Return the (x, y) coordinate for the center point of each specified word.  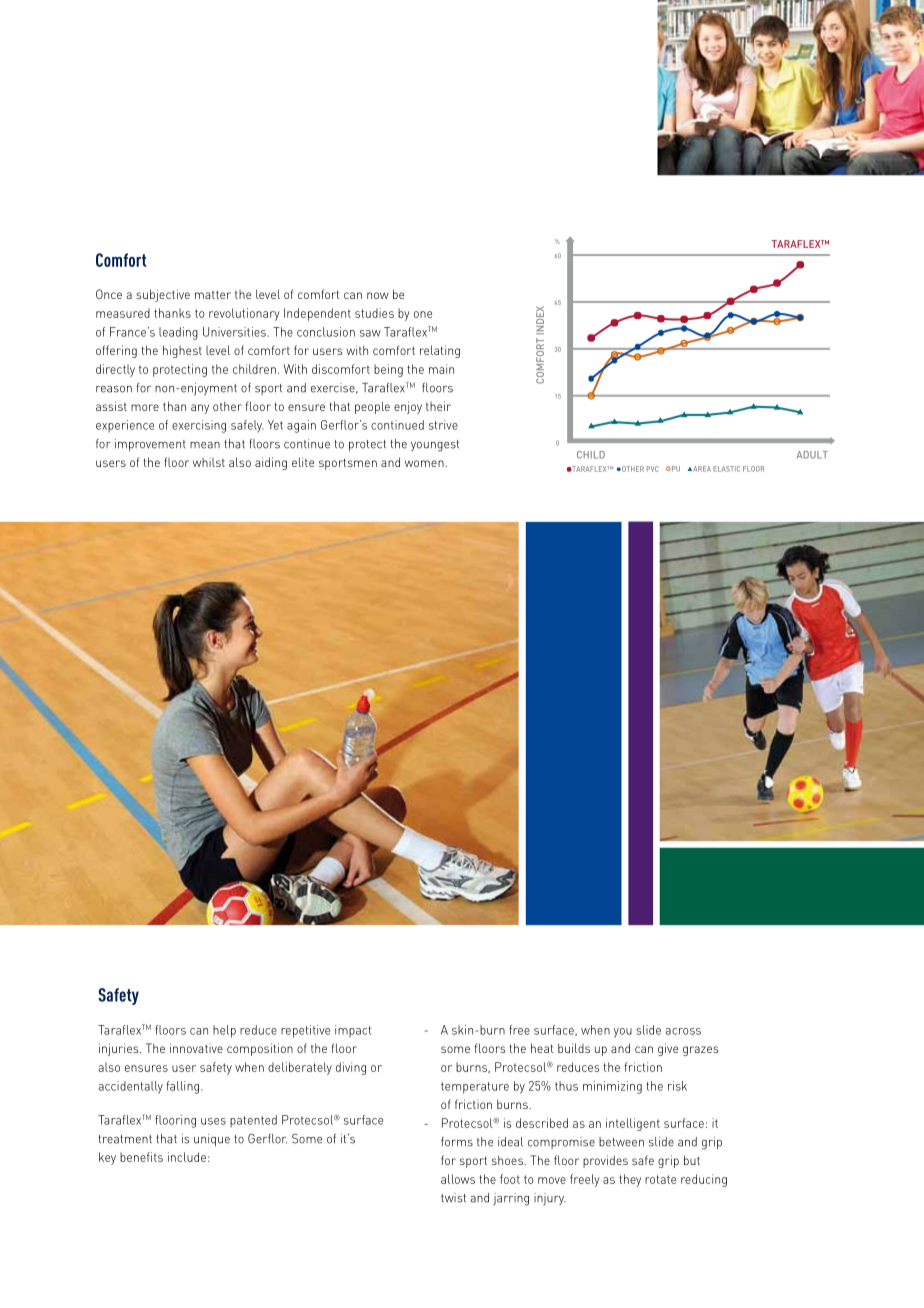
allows (458, 1179)
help (224, 1031)
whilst (209, 462)
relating (440, 351)
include (187, 1157)
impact (353, 1031)
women (425, 463)
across (683, 1031)
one (423, 314)
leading (178, 333)
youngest (435, 446)
